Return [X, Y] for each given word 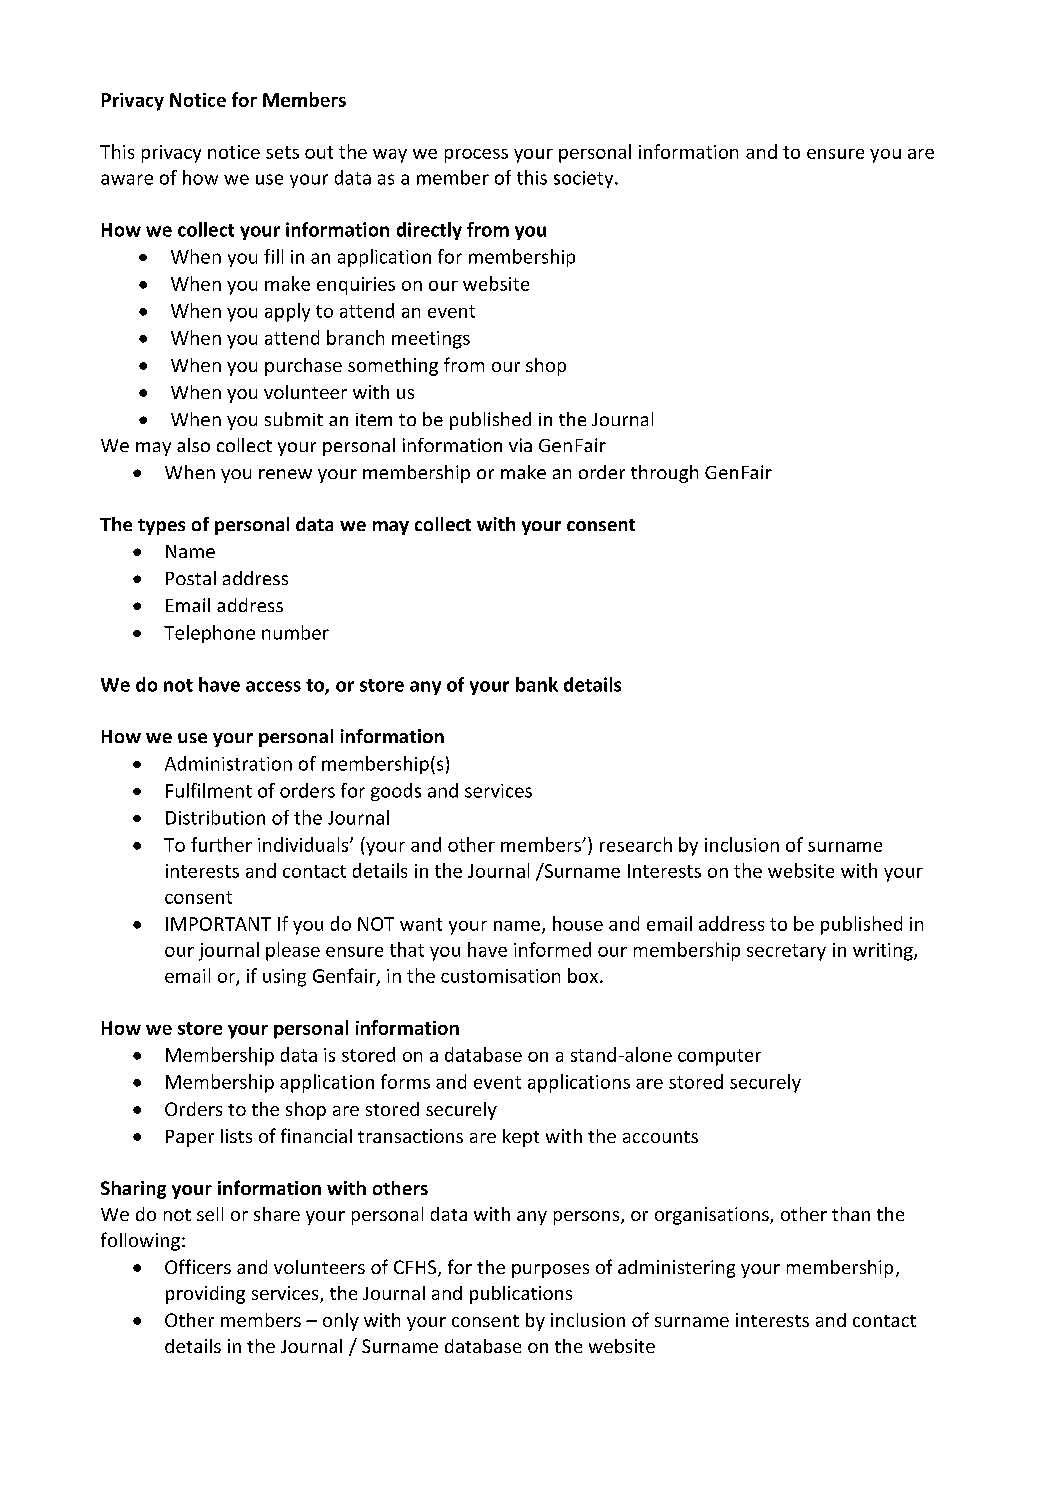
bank [537, 684]
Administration [228, 763]
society [585, 179]
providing [205, 1295]
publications [521, 1295]
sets [282, 152]
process [476, 156]
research [636, 844]
